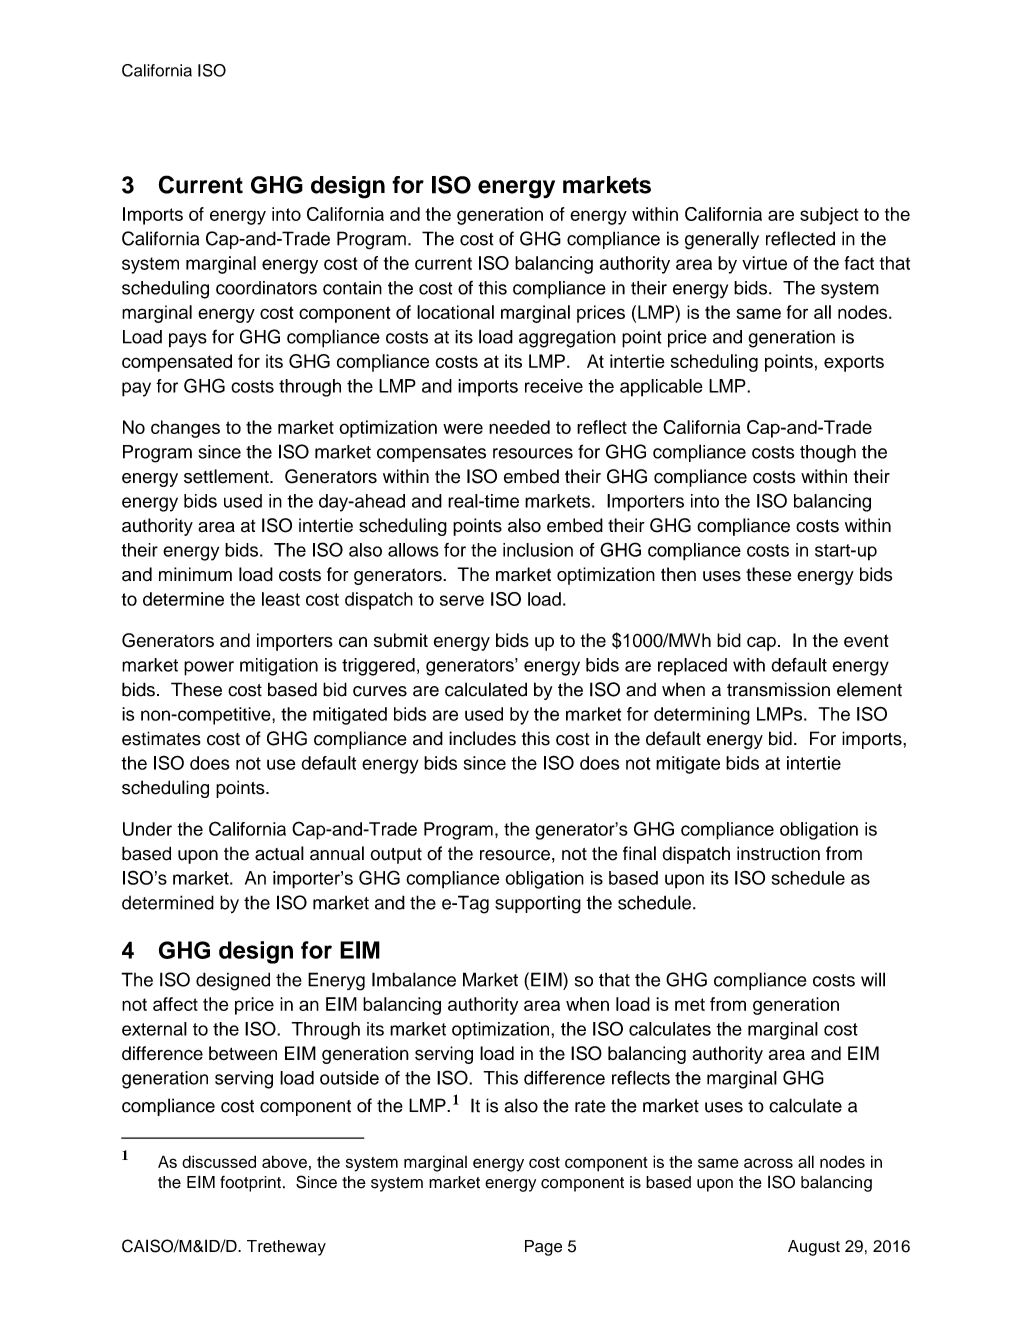  Describe the element at coordinates (543, 1248) in the screenshot. I see `Page` at that location.
